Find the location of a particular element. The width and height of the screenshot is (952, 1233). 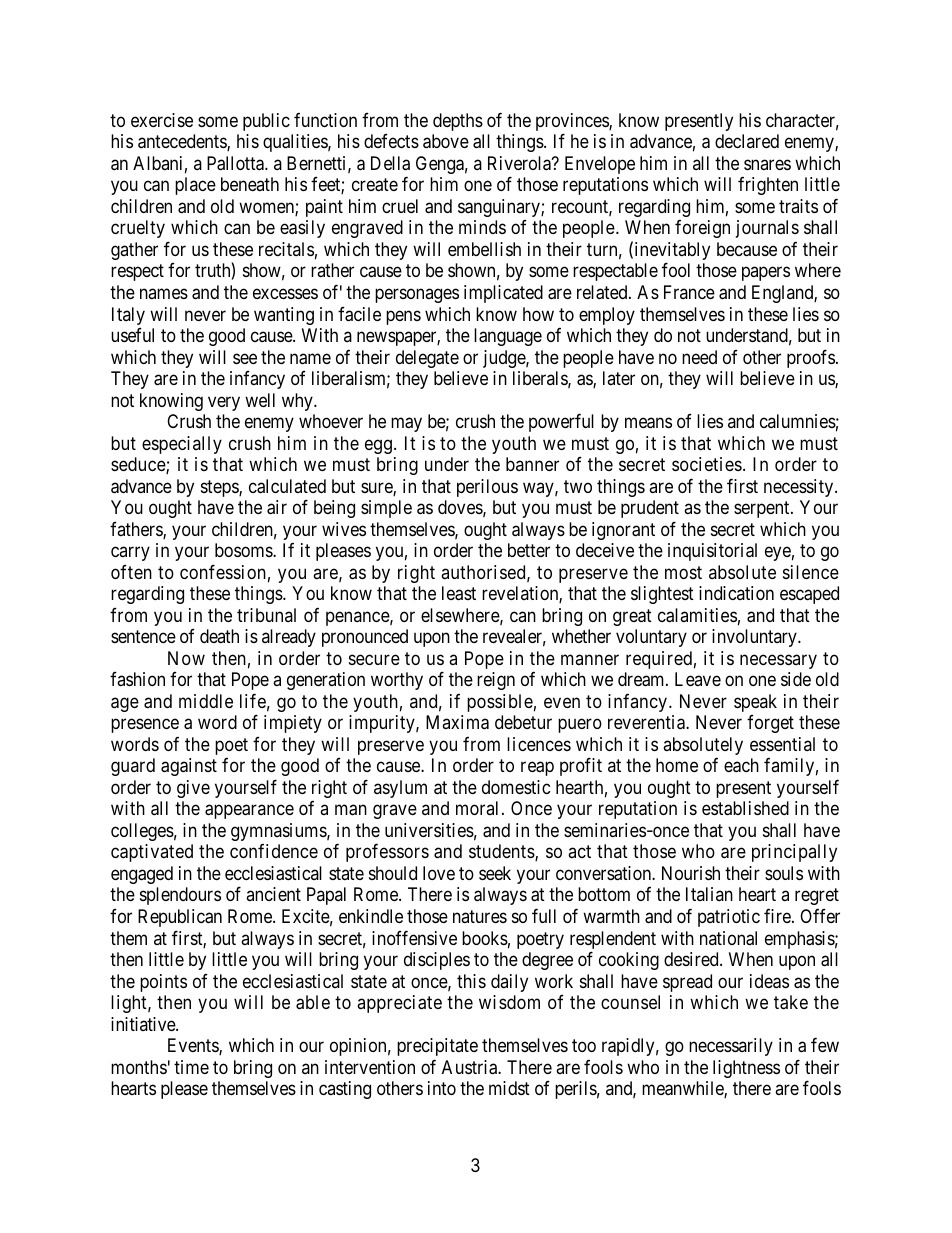

declared is located at coordinates (747, 141).
